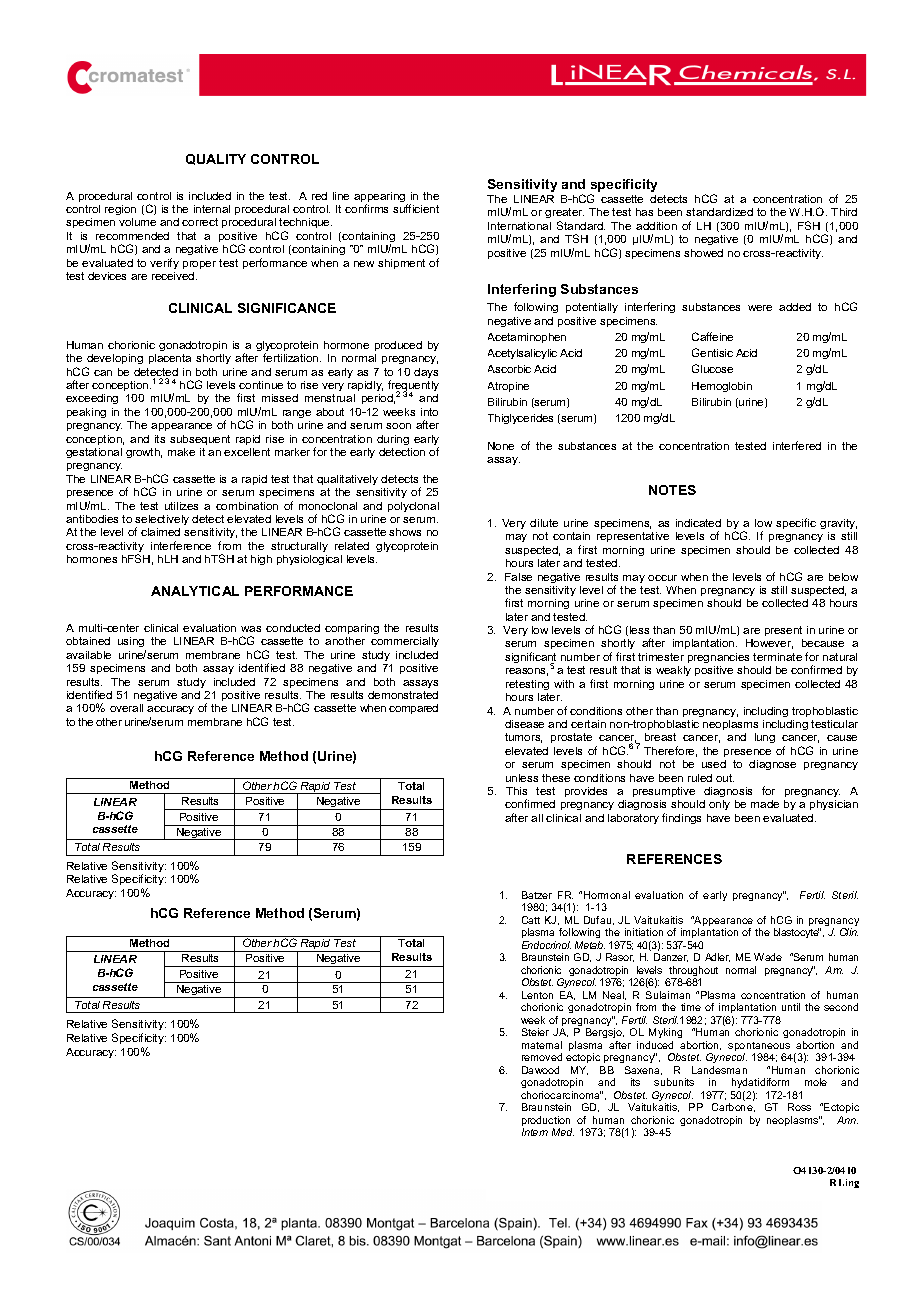 This screenshot has height=1308, width=924. I want to click on made, so click(765, 804).
